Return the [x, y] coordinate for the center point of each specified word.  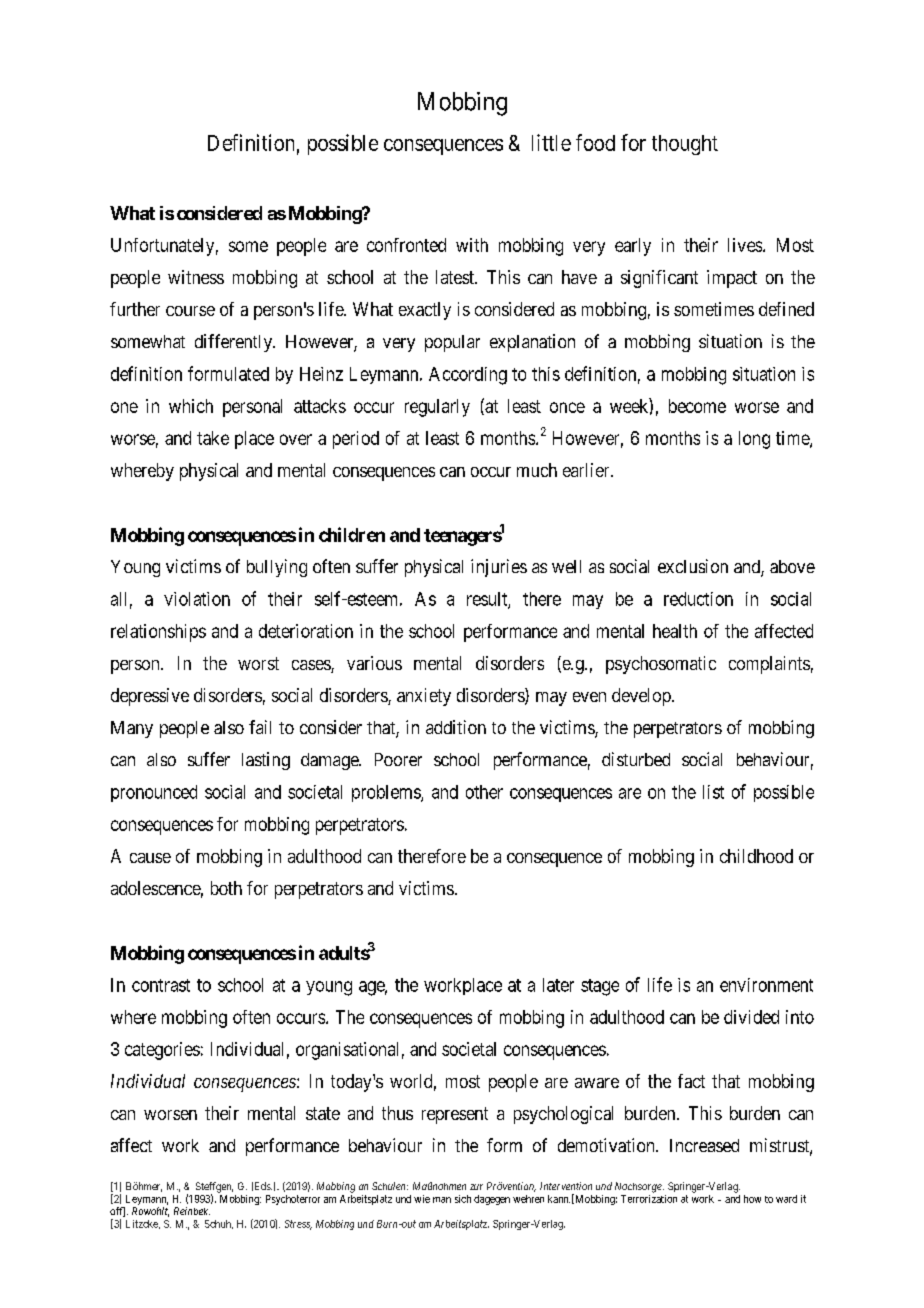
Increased [704, 1145]
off [117, 1212]
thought [685, 145]
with [472, 245]
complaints [769, 665]
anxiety [424, 697]
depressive [150, 697]
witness [196, 277]
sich [463, 1199]
